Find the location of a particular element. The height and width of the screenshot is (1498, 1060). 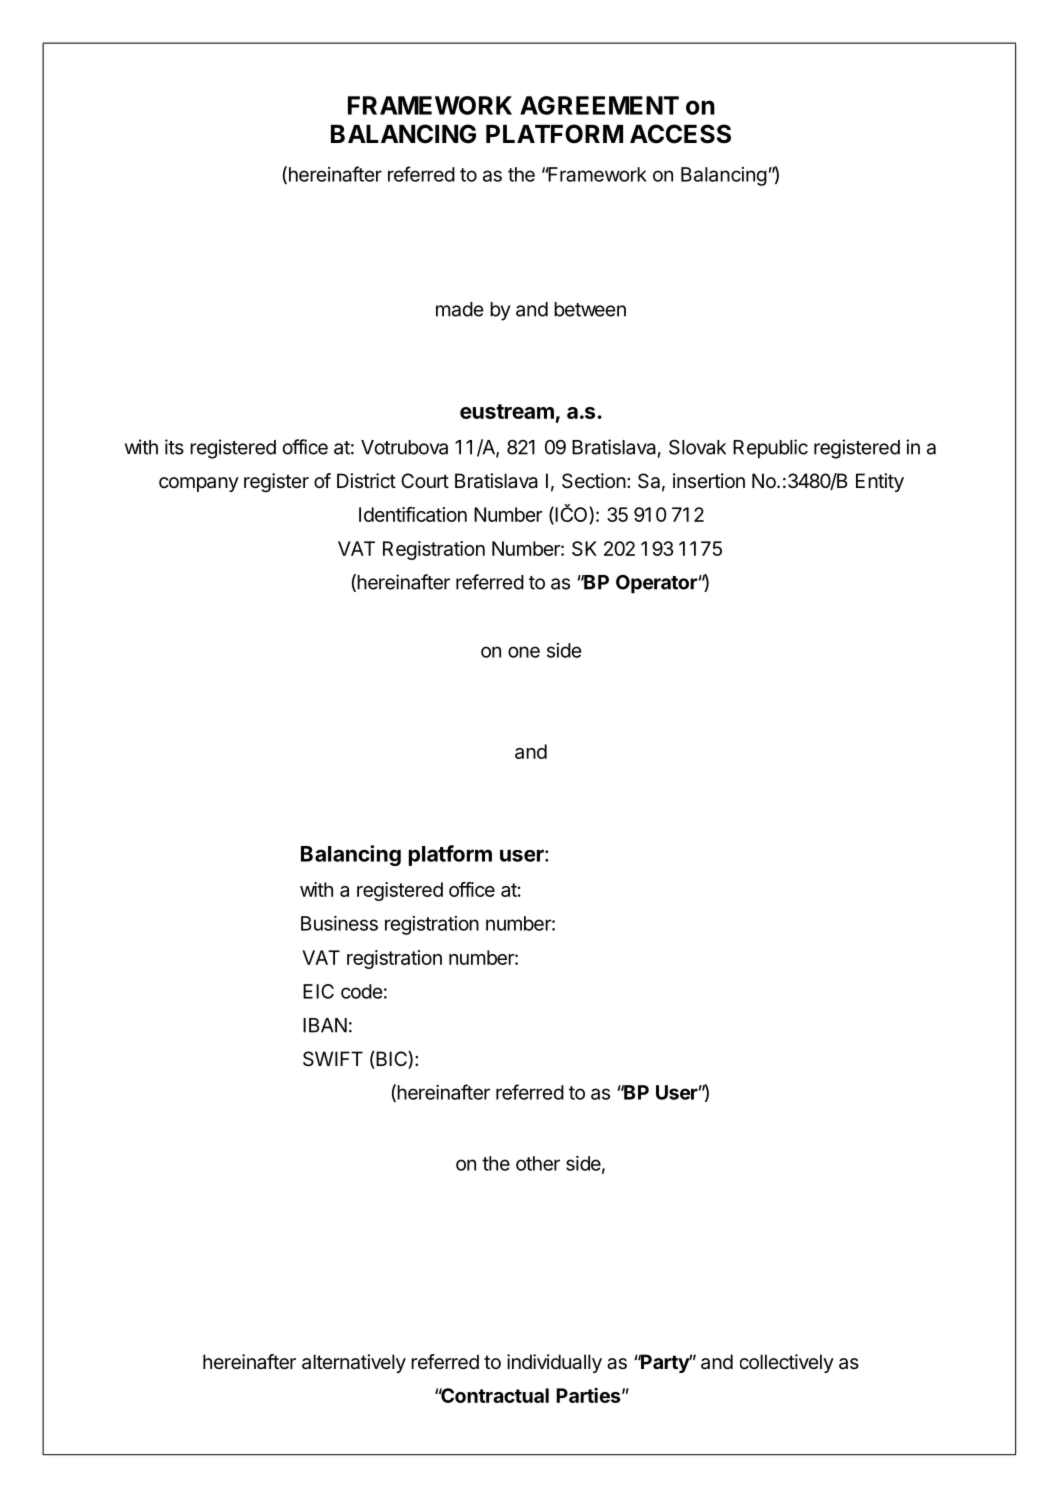

one is located at coordinates (524, 652).
